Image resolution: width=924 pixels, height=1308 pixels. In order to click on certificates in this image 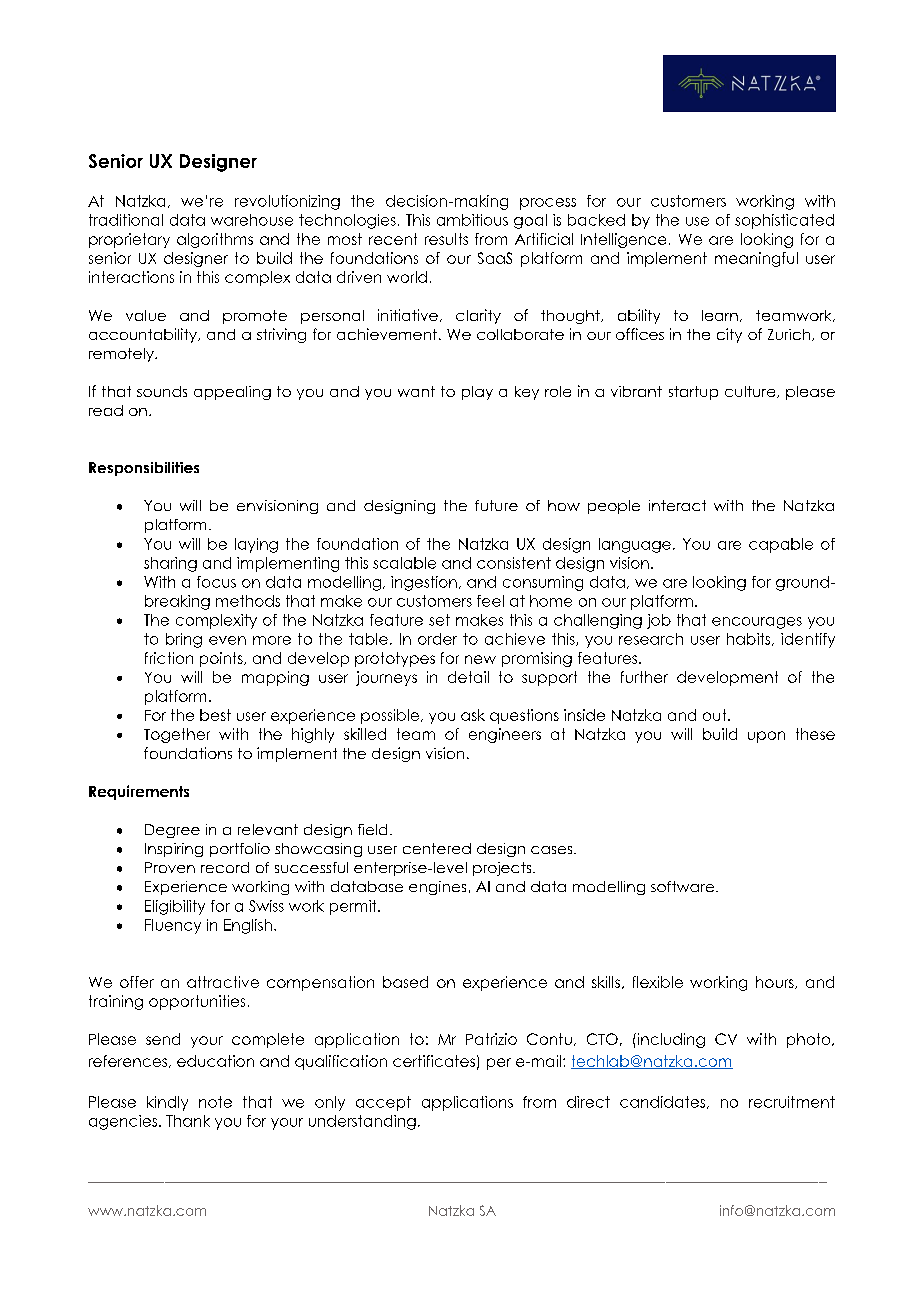, I will do `click(434, 1061)`.
